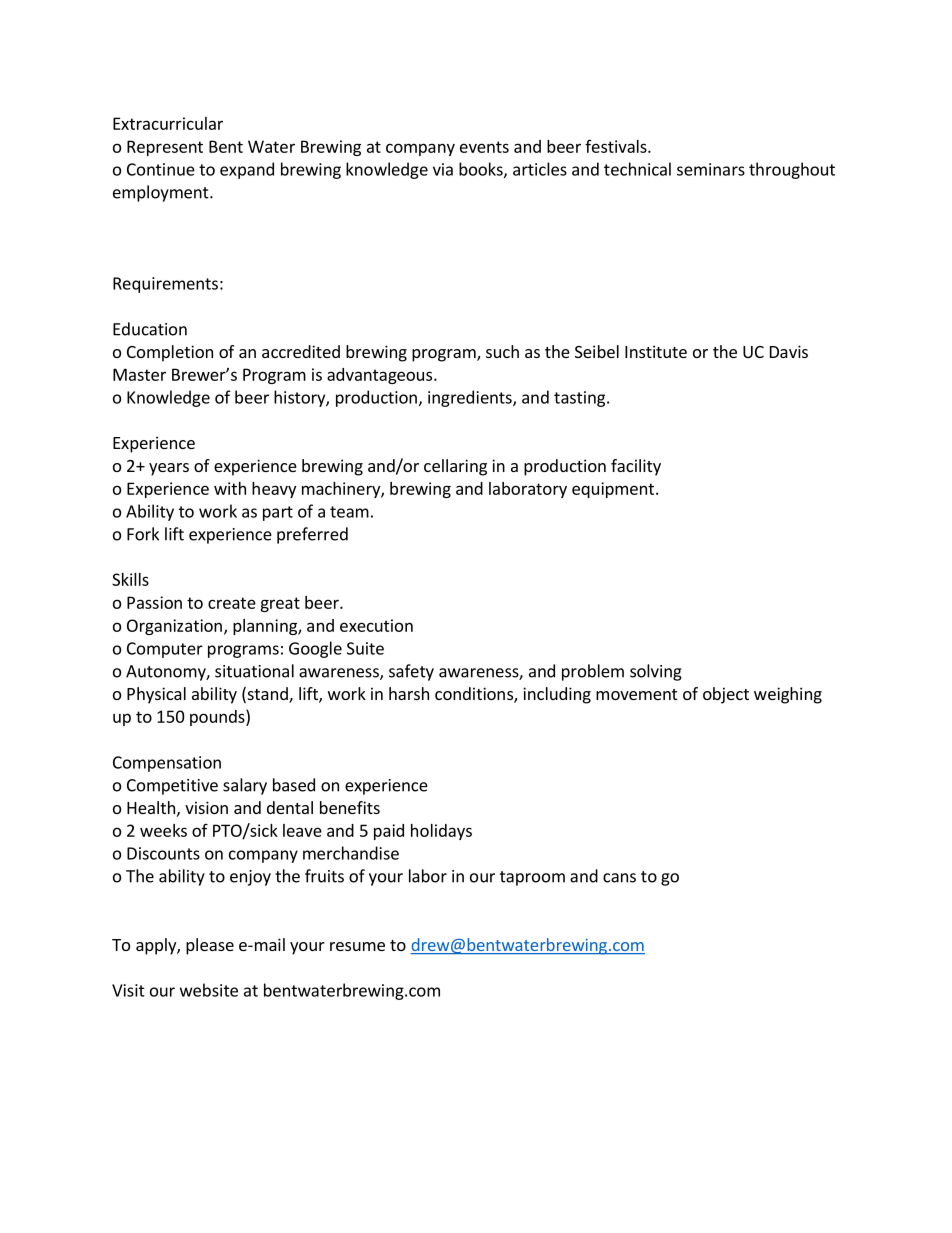 The width and height of the document is (952, 1233). What do you see at coordinates (711, 169) in the document?
I see `seminars` at bounding box center [711, 169].
